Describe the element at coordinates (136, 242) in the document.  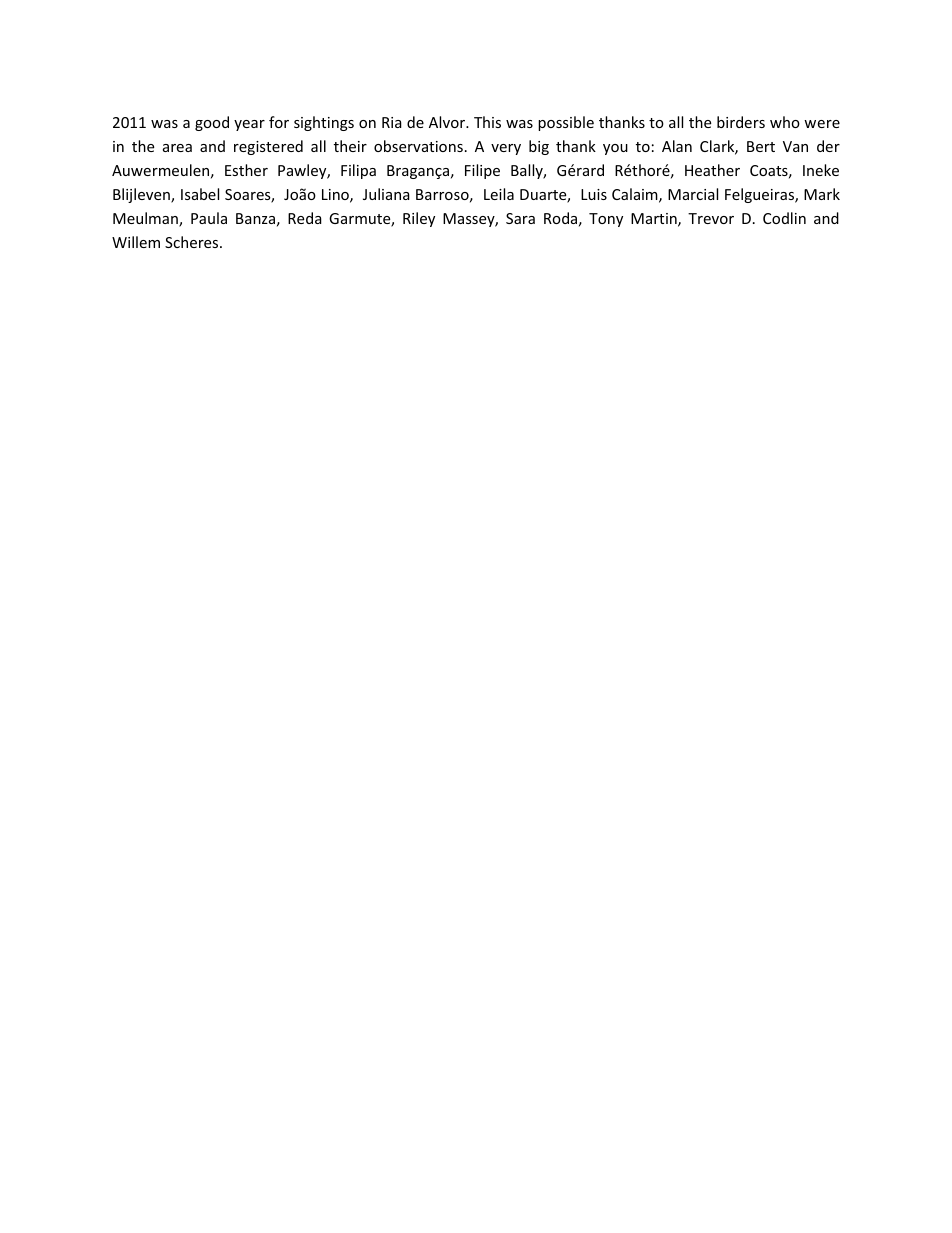
I see `Willem` at that location.
